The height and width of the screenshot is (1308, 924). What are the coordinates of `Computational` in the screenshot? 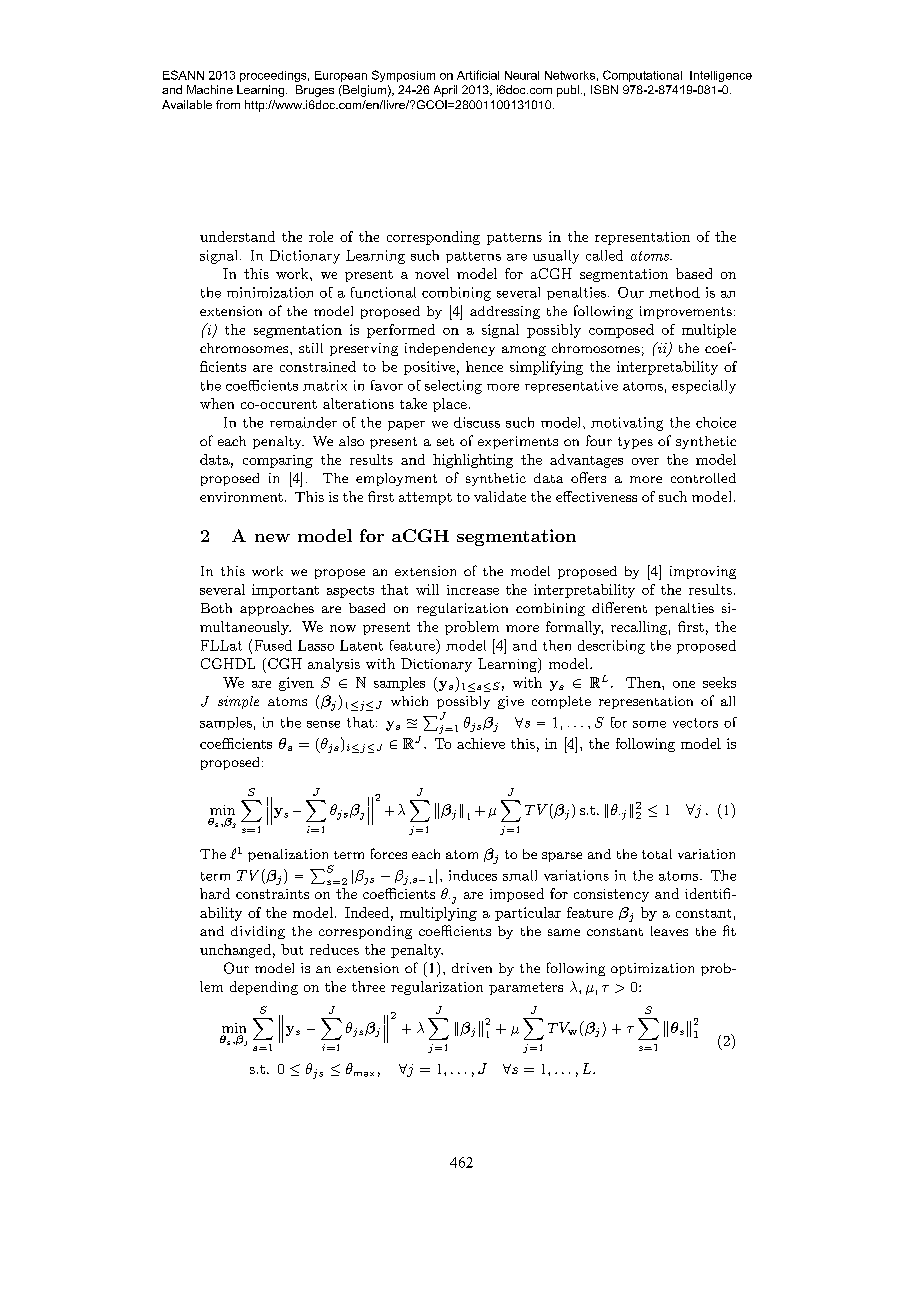 It's located at (642, 76).
